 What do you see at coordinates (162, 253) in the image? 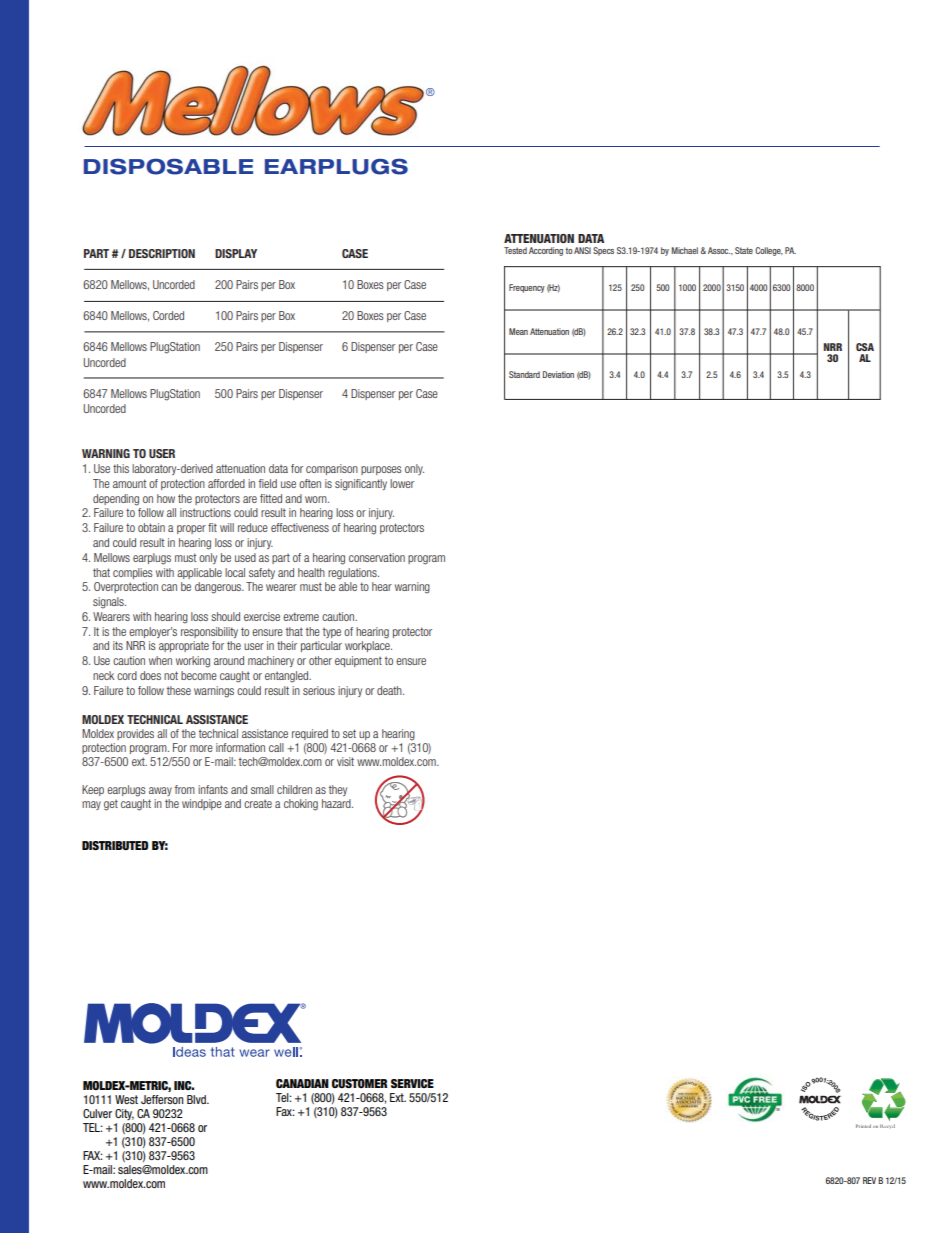
I see `DESCRIPTION` at bounding box center [162, 253].
